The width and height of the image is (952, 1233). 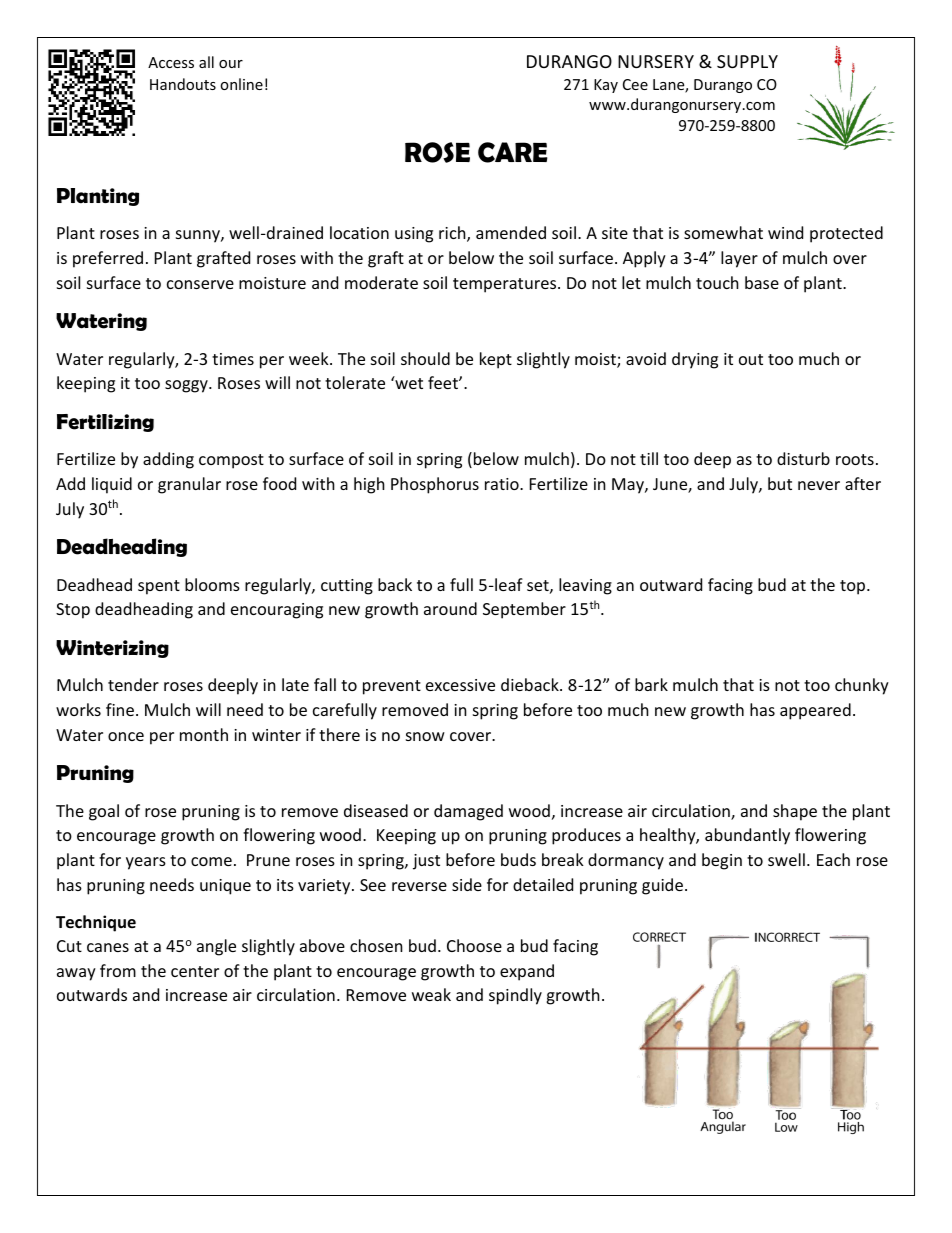 I want to click on temperatures, so click(x=506, y=285).
